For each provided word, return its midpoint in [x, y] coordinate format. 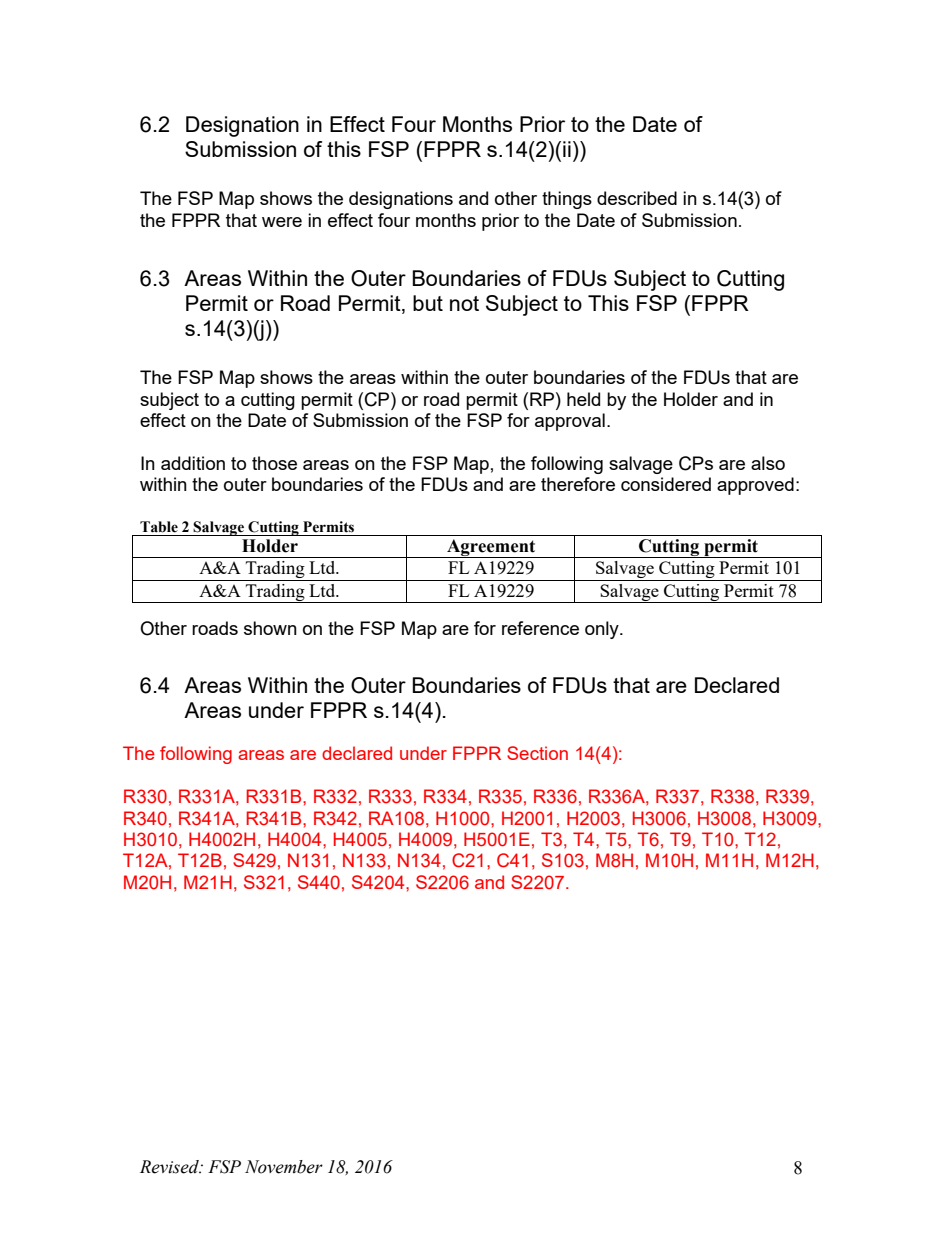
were [282, 222]
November [284, 1167]
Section [537, 753]
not [464, 303]
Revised [170, 1167]
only [603, 630]
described [637, 198]
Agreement [491, 548]
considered [666, 484]
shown [270, 628]
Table [159, 527]
